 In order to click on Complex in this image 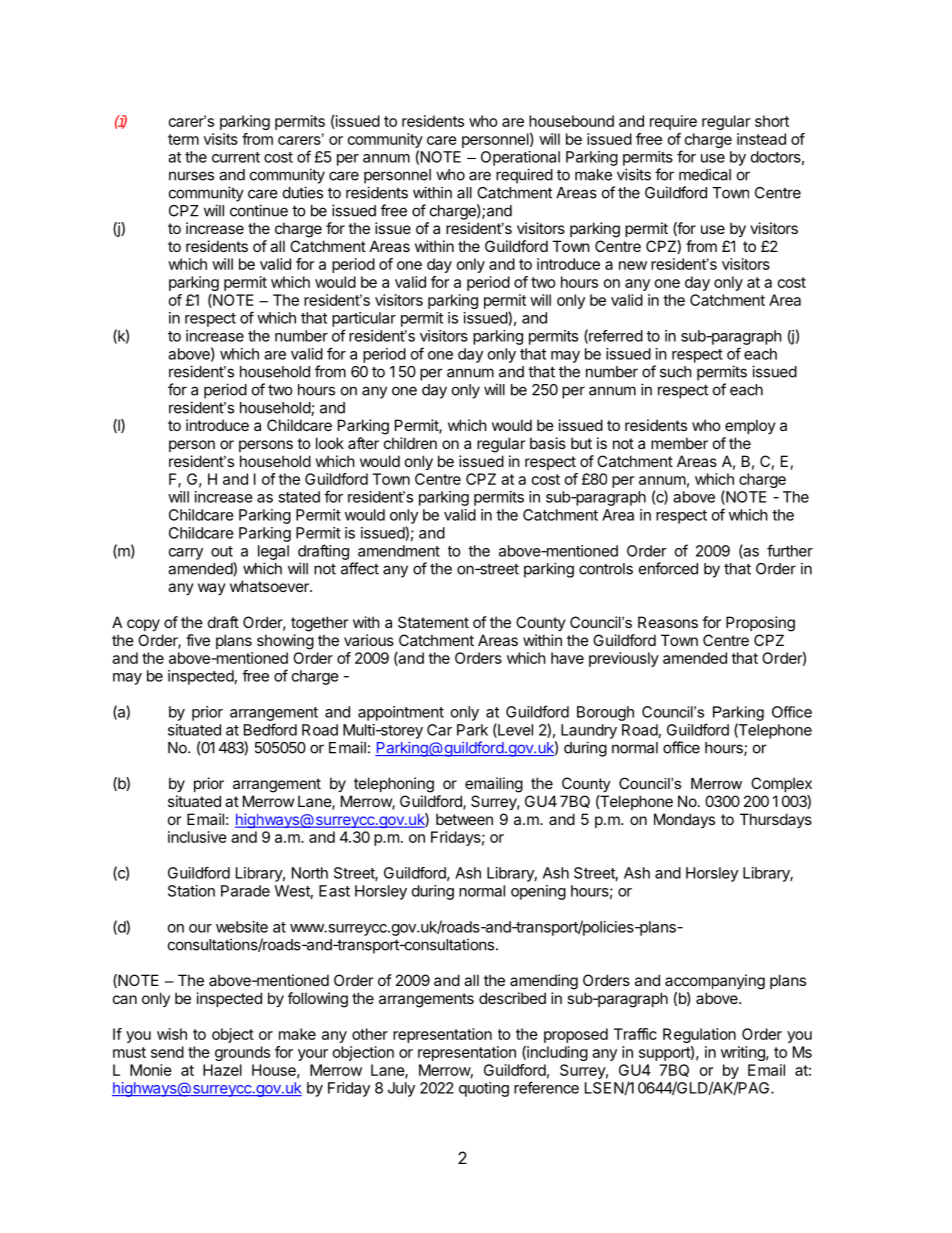, I will do `click(781, 784)`.
